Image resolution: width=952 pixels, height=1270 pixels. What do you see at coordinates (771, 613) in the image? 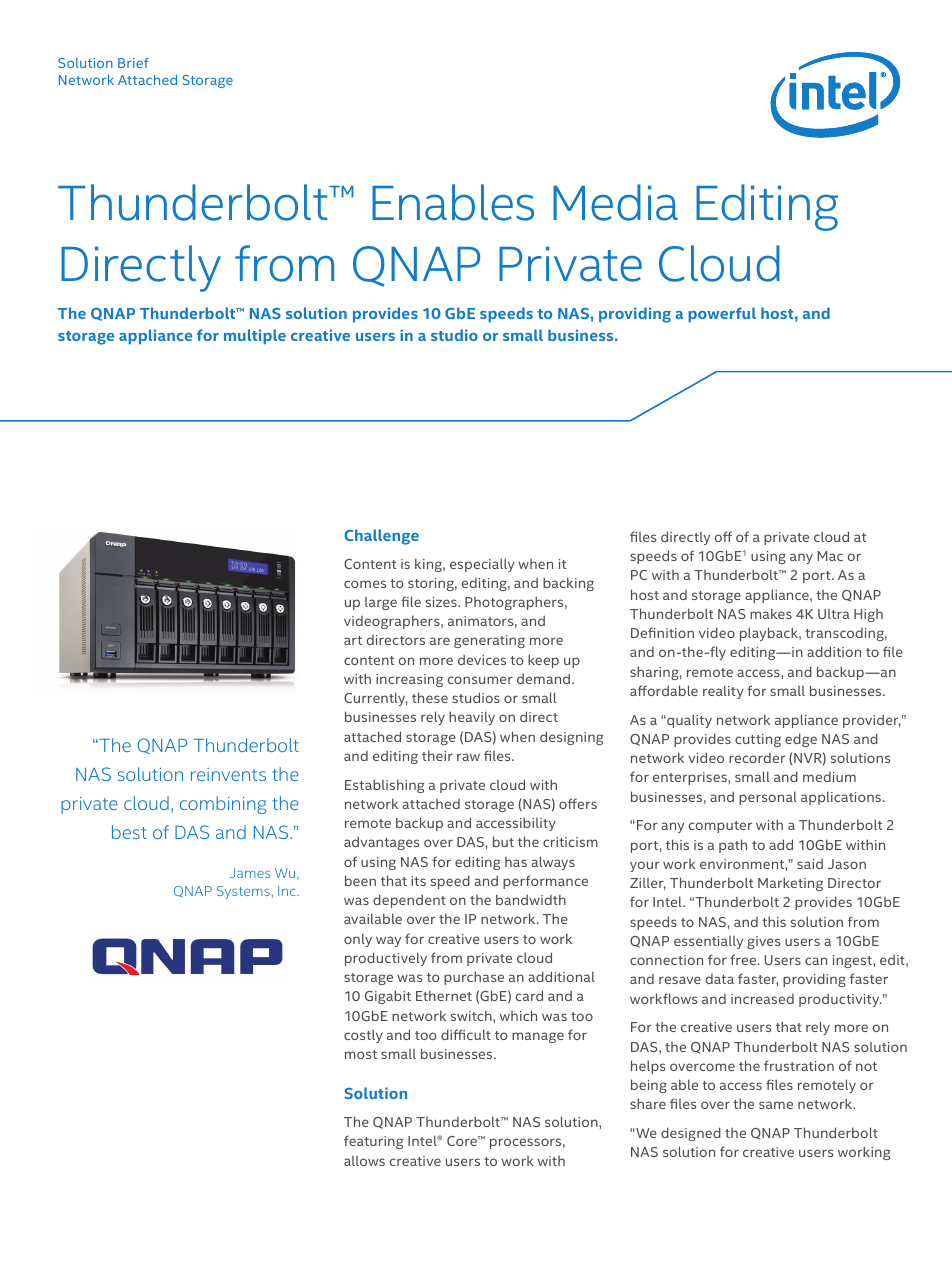
I see `makes` at bounding box center [771, 613].
